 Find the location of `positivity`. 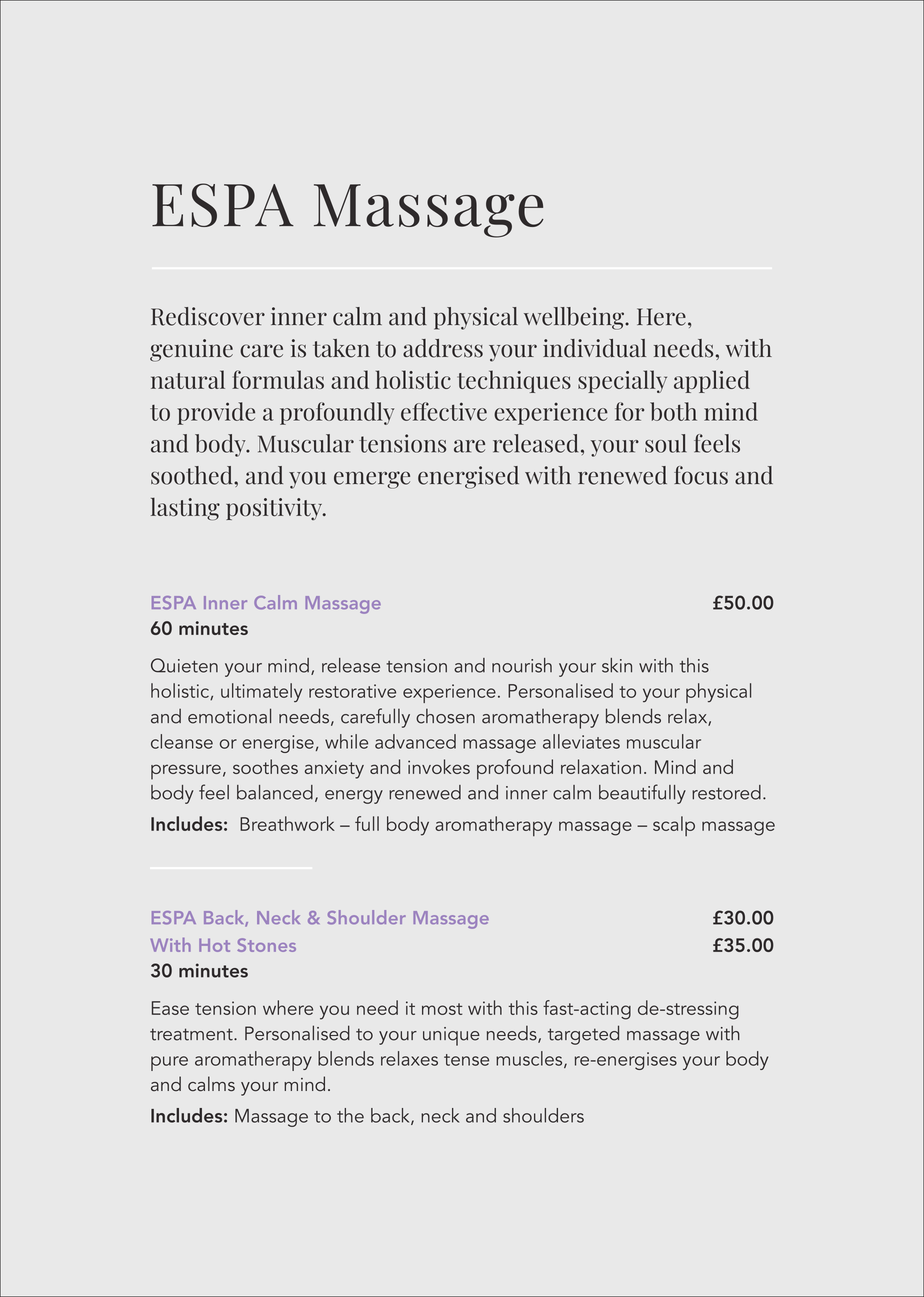

positivity is located at coordinates (275, 509).
